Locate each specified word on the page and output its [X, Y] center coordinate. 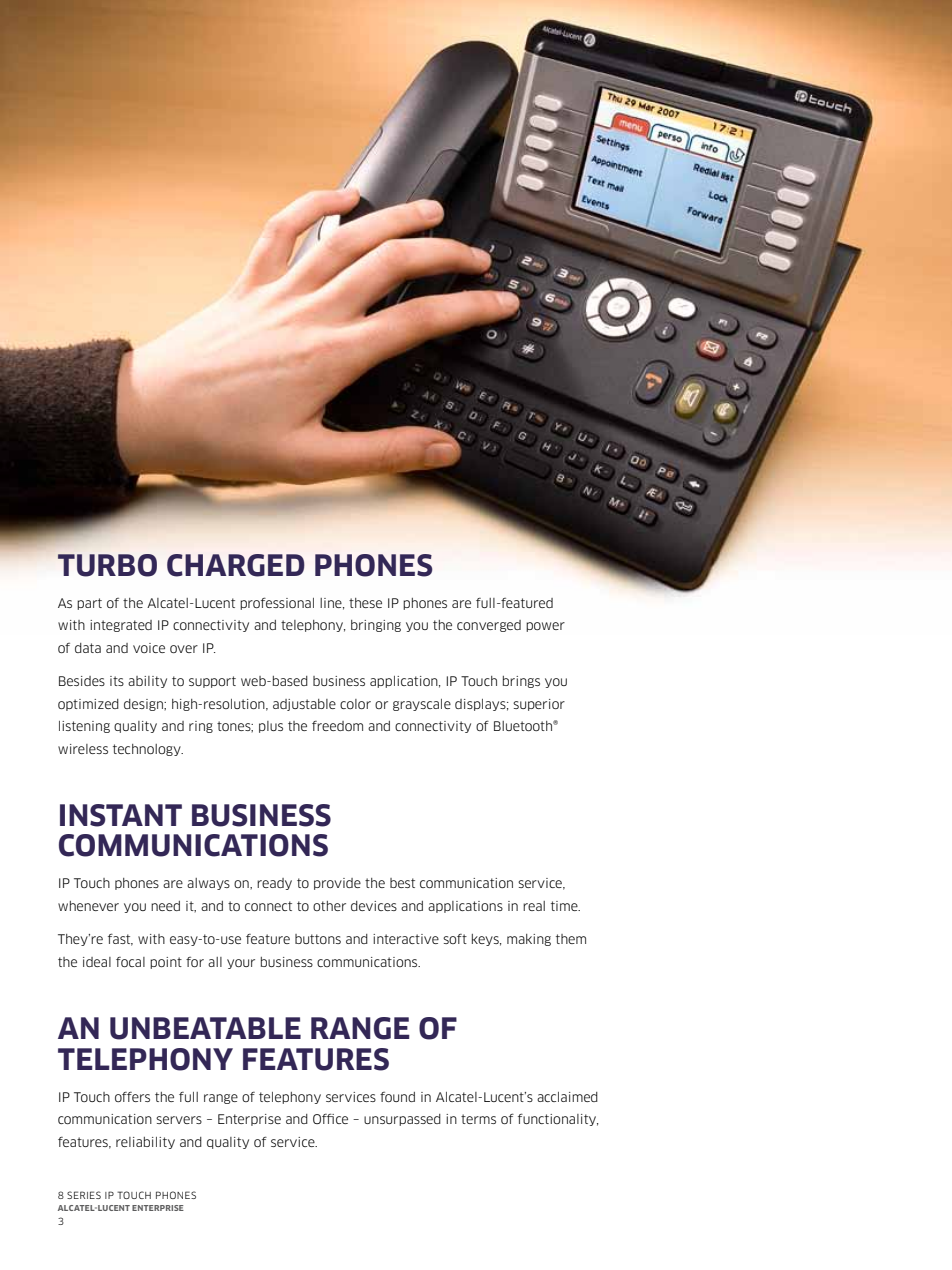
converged [489, 626]
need [165, 906]
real [534, 906]
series [84, 1195]
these [365, 603]
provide [337, 884]
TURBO [107, 565]
